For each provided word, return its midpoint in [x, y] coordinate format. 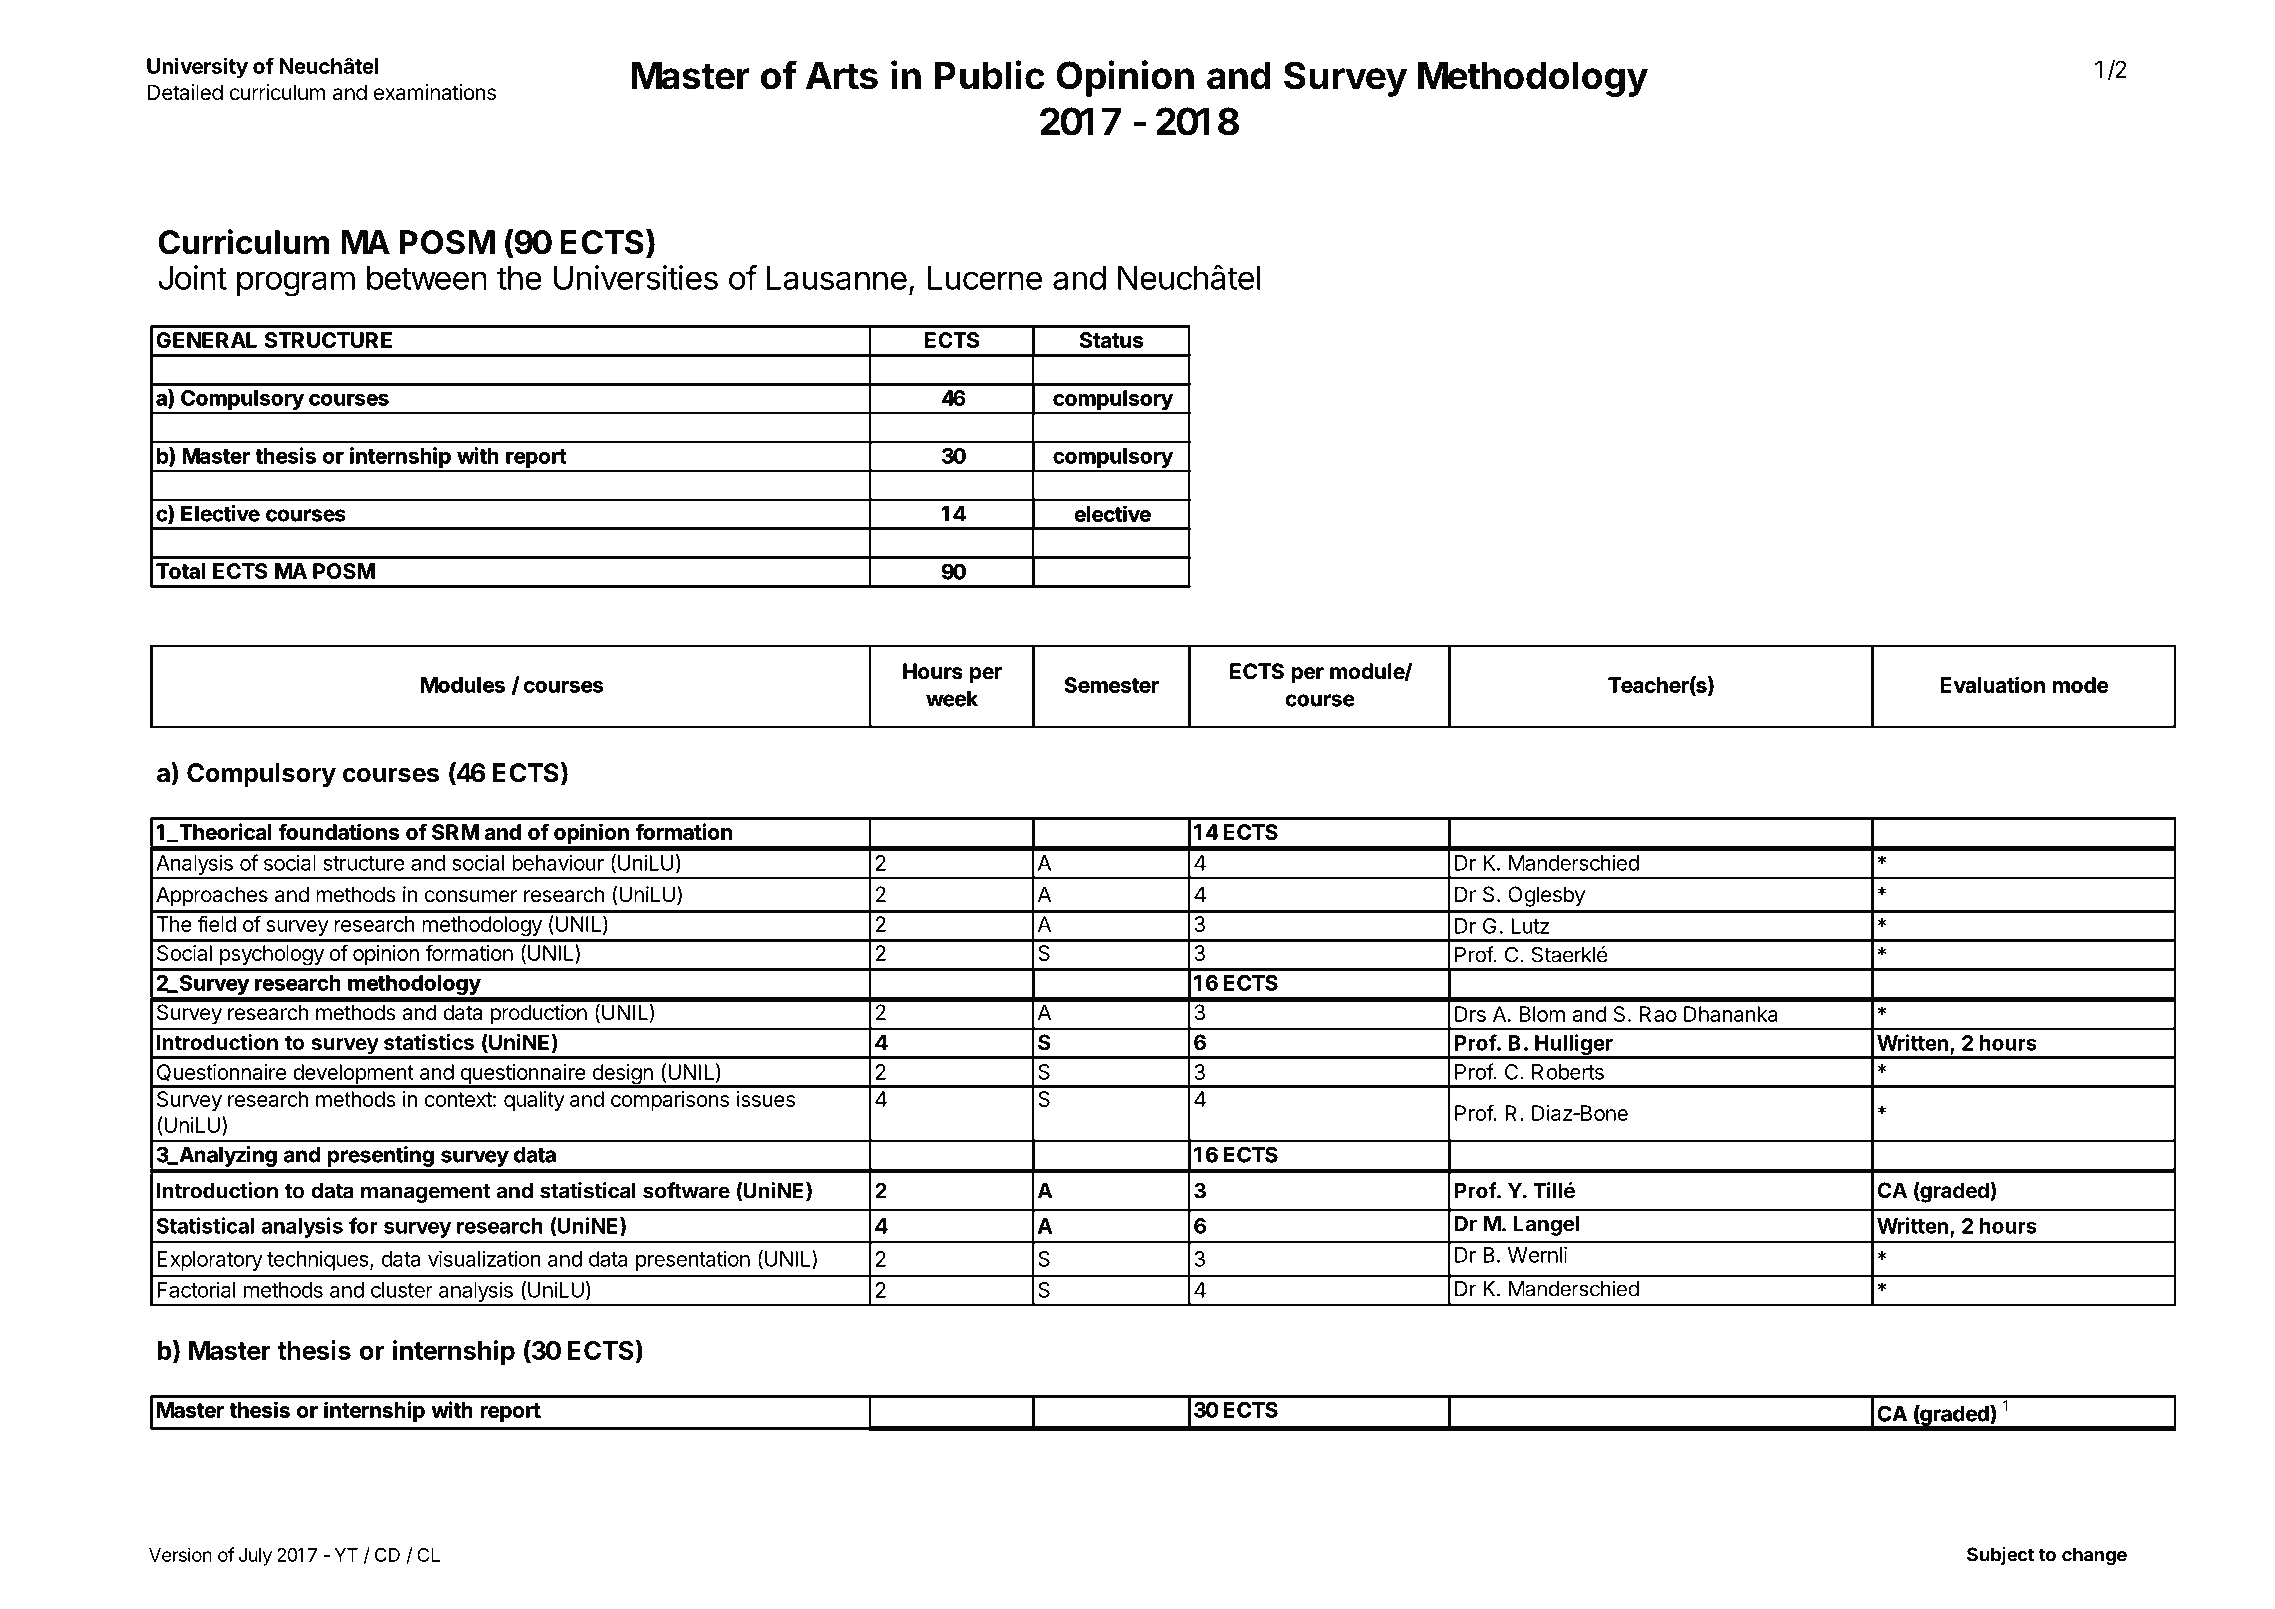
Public [990, 75]
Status [1111, 340]
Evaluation [1993, 684]
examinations [435, 92]
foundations [338, 831]
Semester [1111, 685]
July [255, 1557]
